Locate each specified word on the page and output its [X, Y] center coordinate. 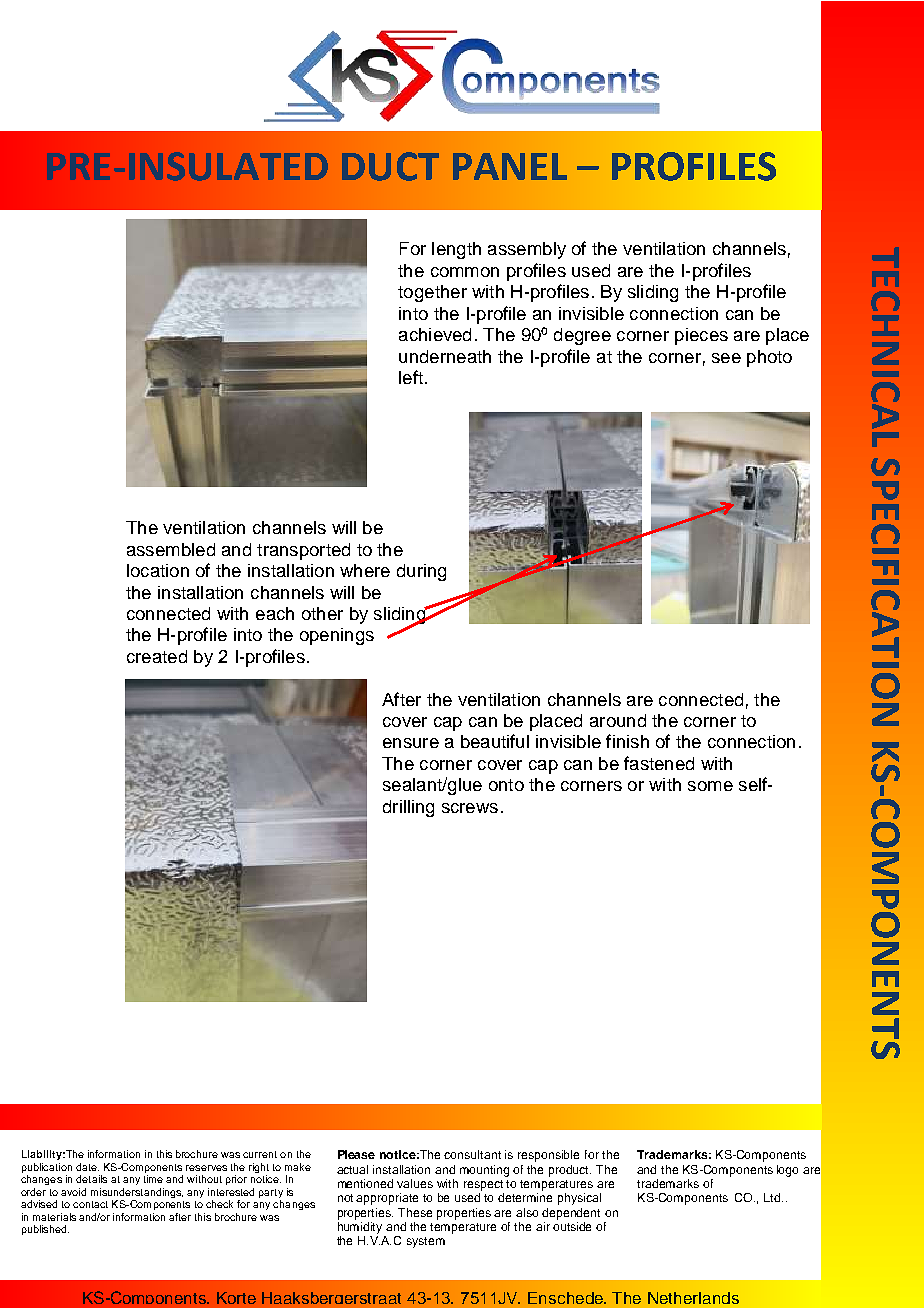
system [426, 1242]
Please [356, 1154]
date [87, 1167]
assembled [171, 549]
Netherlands [693, 1298]
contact [90, 1204]
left [411, 377]
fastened [659, 763]
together [432, 293]
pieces [701, 336]
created [157, 656]
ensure [411, 743]
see [726, 358]
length [456, 250]
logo [787, 1171]
